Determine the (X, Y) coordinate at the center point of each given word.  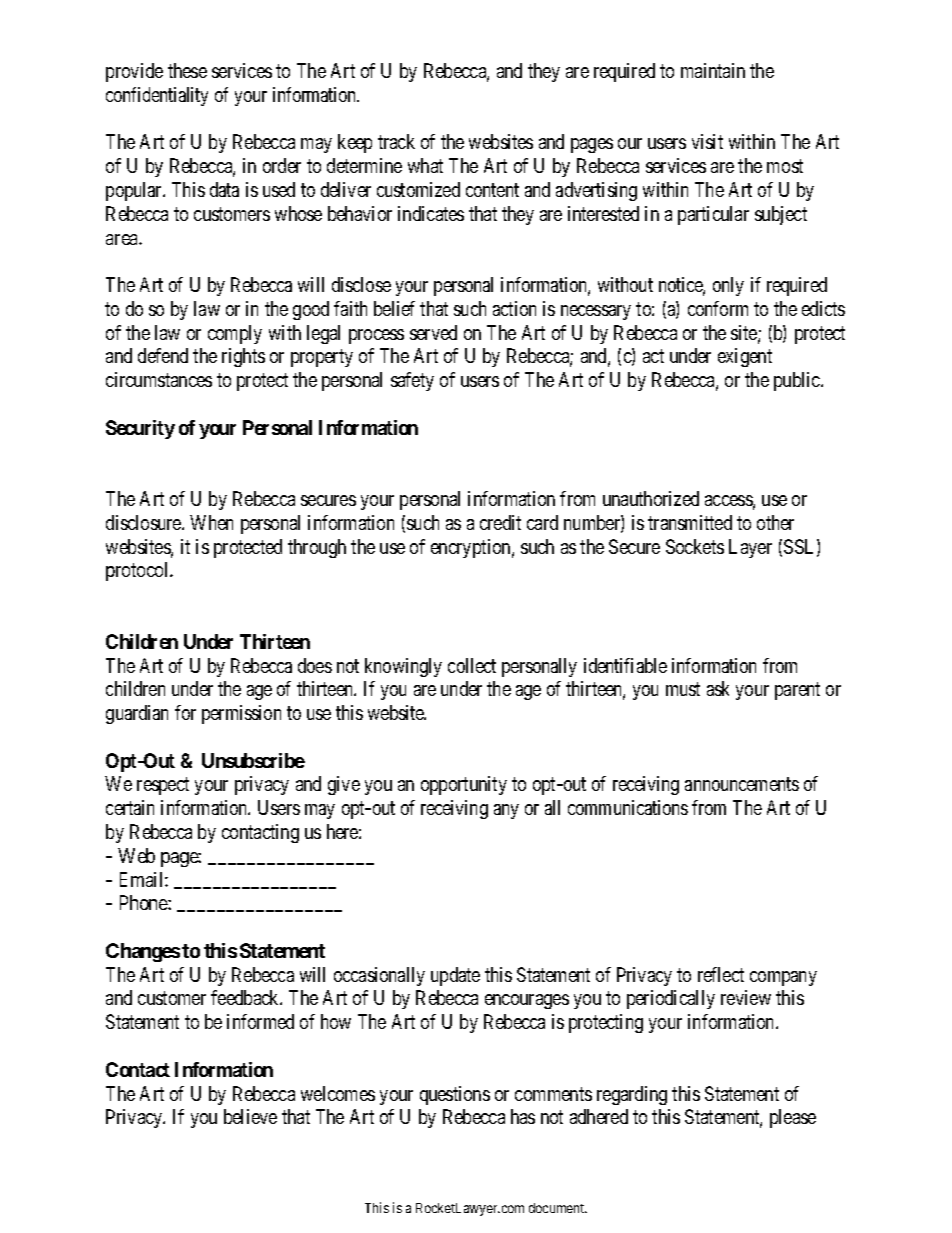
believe (250, 1116)
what (425, 165)
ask (718, 688)
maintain (713, 70)
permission (241, 714)
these (187, 70)
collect (472, 665)
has (523, 1116)
